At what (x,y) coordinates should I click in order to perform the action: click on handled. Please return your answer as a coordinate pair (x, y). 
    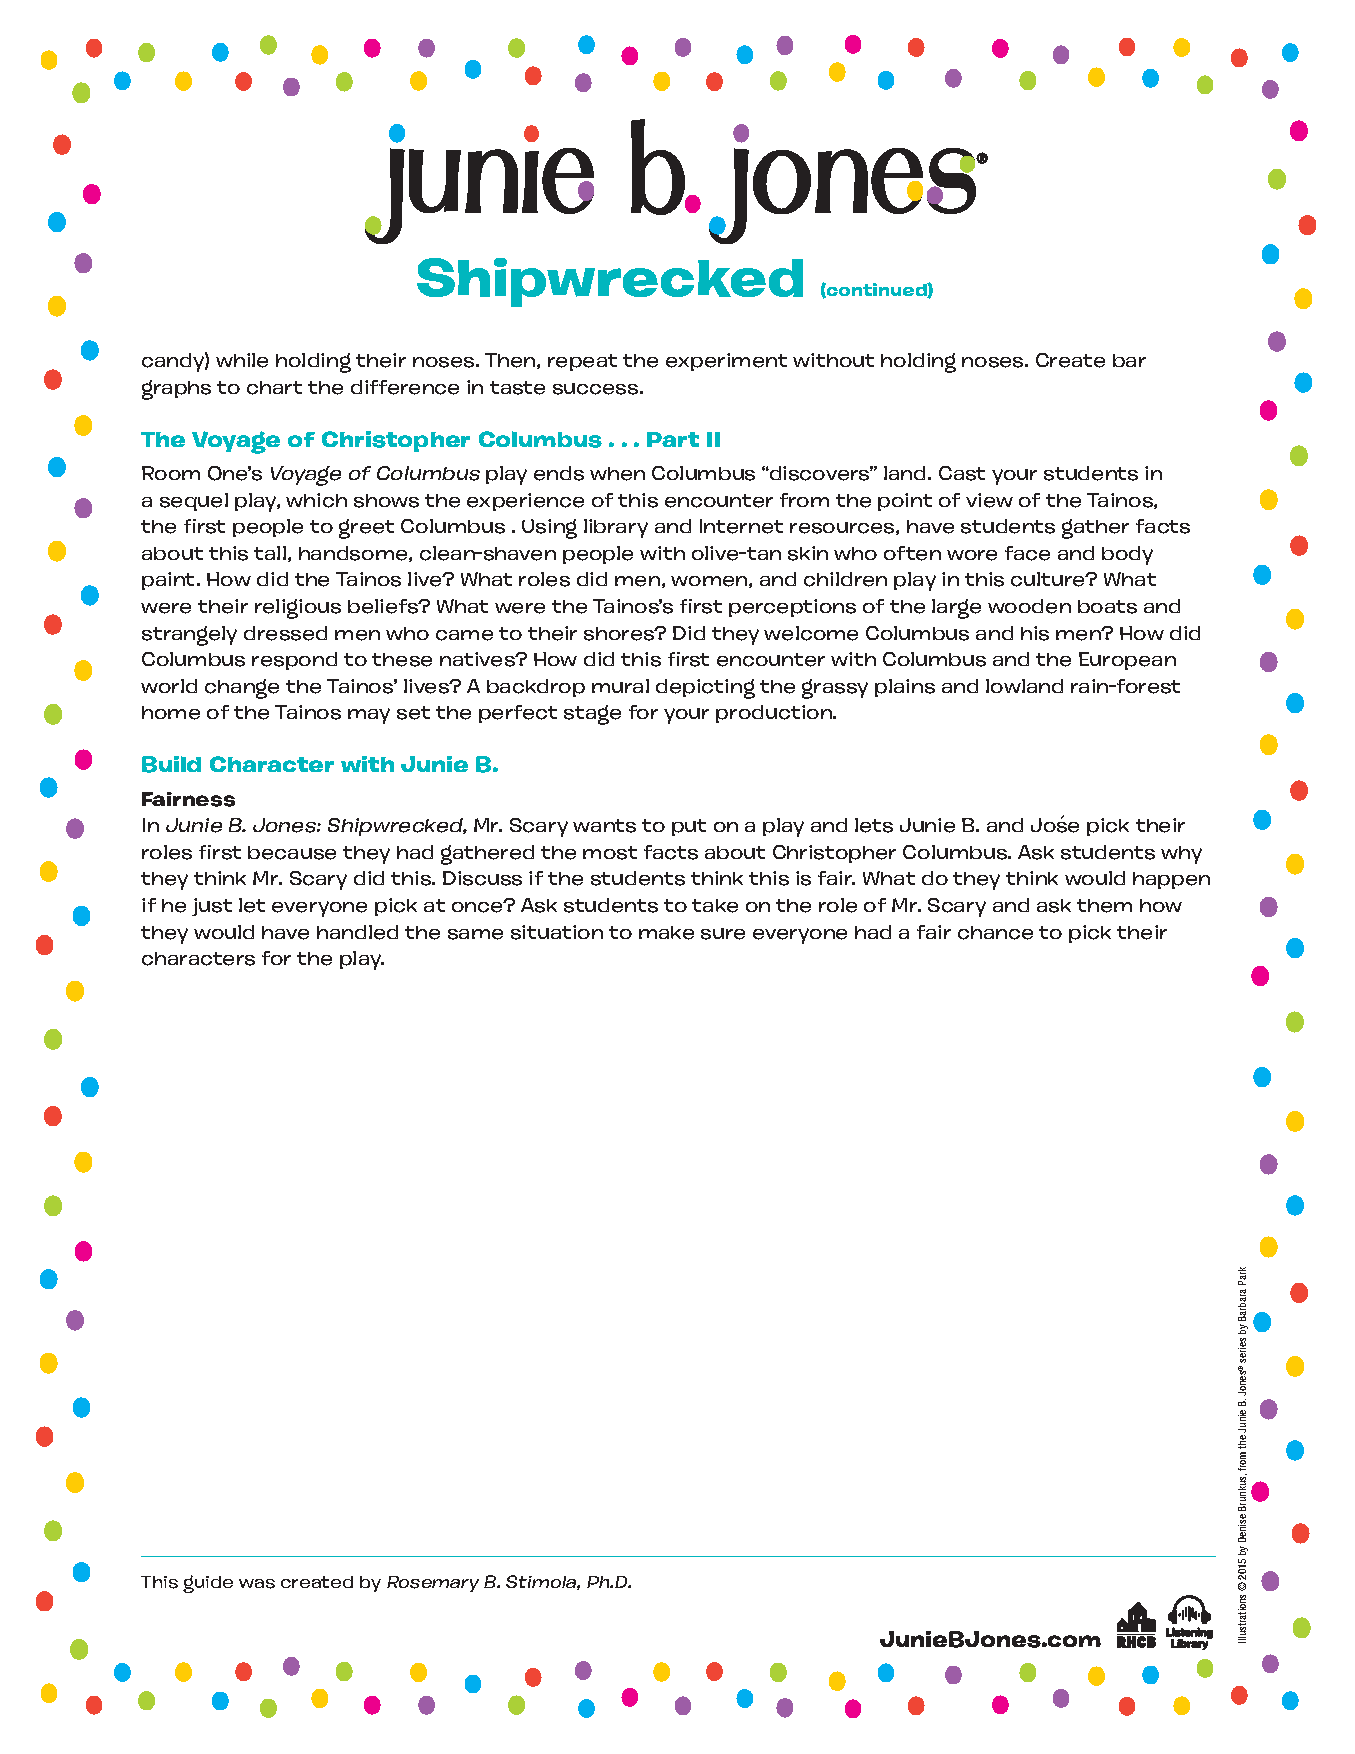
    Looking at the image, I should click on (357, 932).
